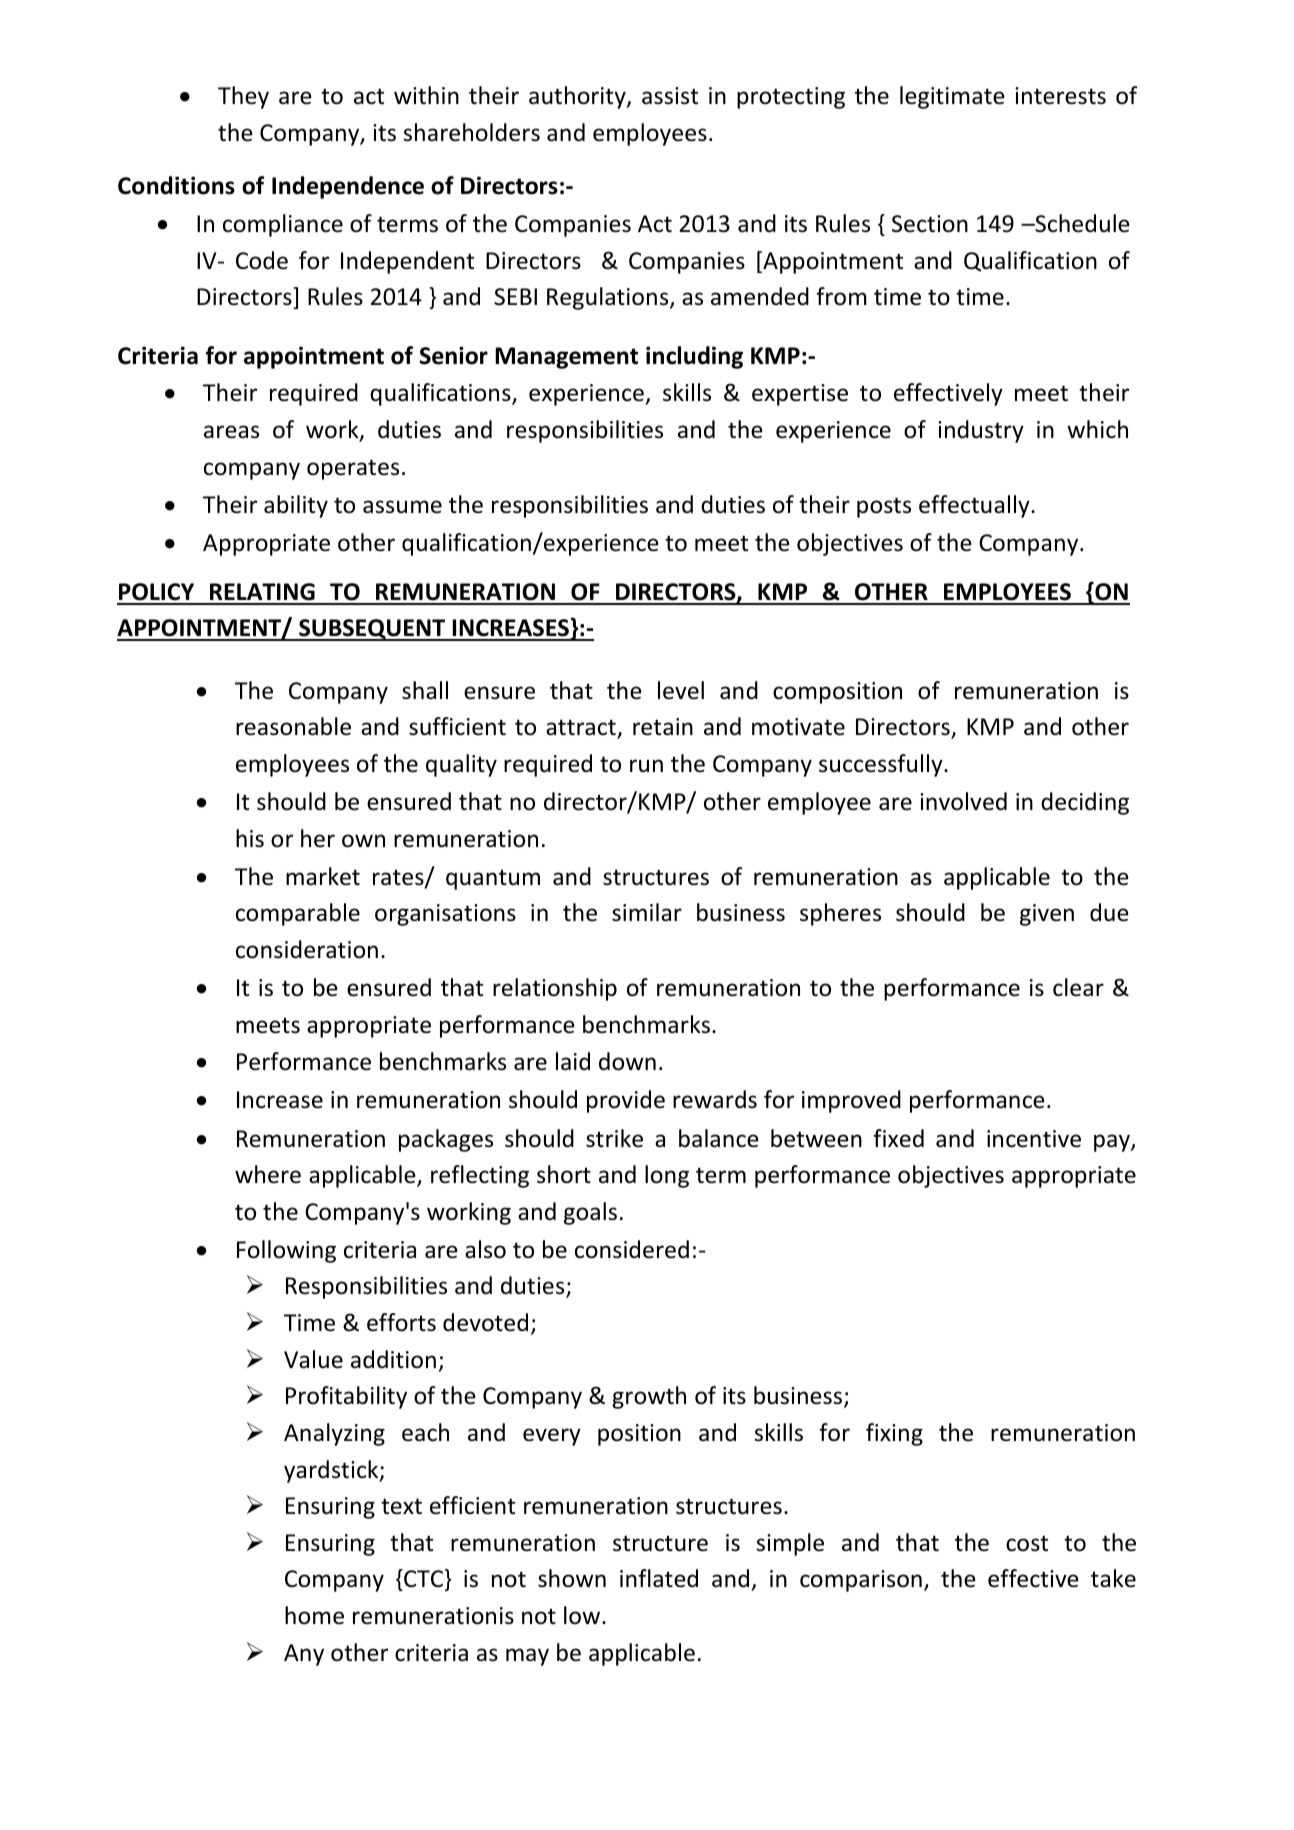 This screenshot has width=1294, height=1830. I want to click on assist, so click(670, 96).
